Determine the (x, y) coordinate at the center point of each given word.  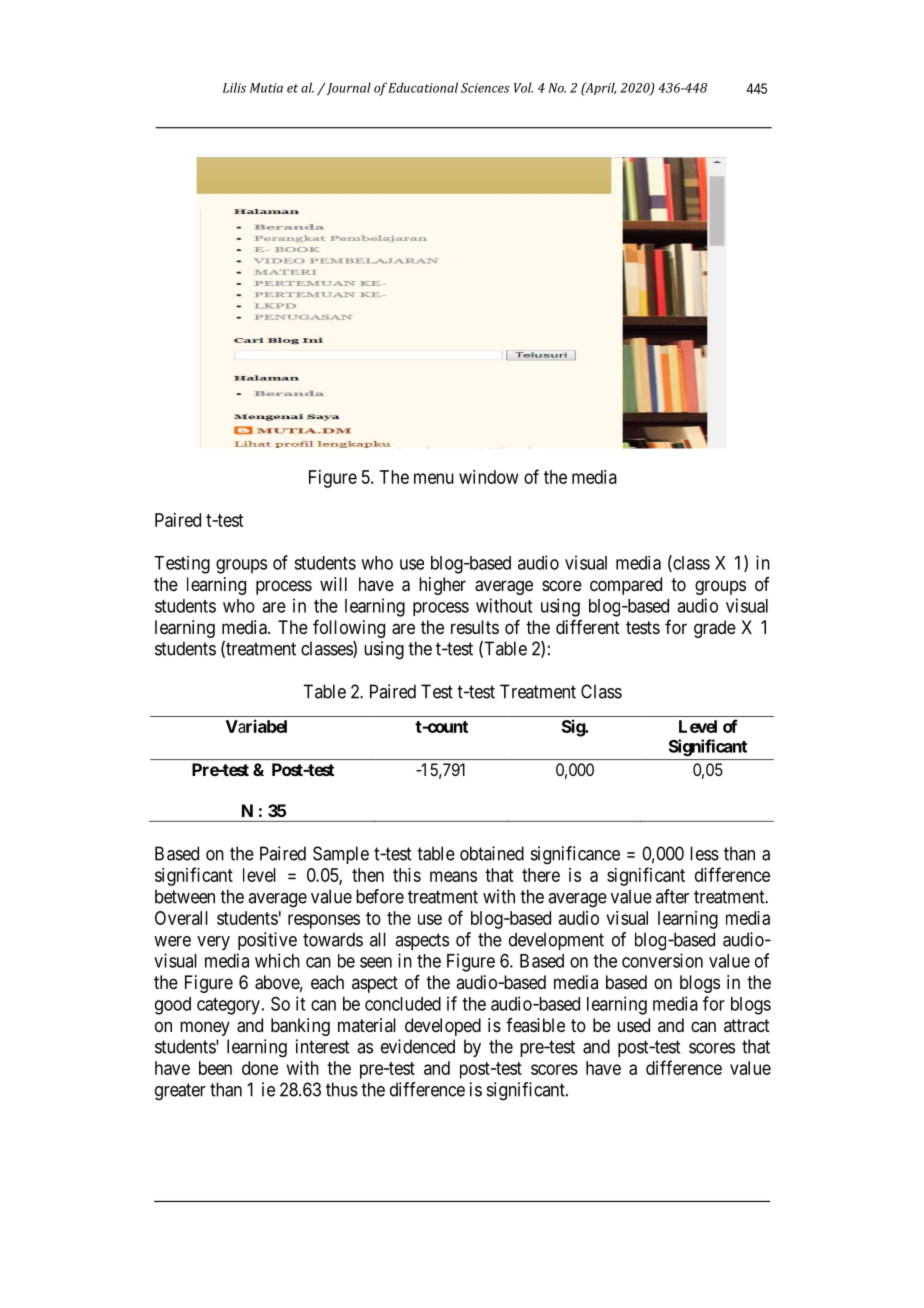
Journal (347, 88)
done (260, 1068)
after (672, 896)
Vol (523, 87)
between (185, 896)
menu (434, 478)
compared (626, 586)
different (588, 627)
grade (715, 629)
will (333, 584)
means (453, 876)
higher (442, 586)
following (349, 629)
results (475, 627)
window (489, 477)
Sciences (485, 88)
